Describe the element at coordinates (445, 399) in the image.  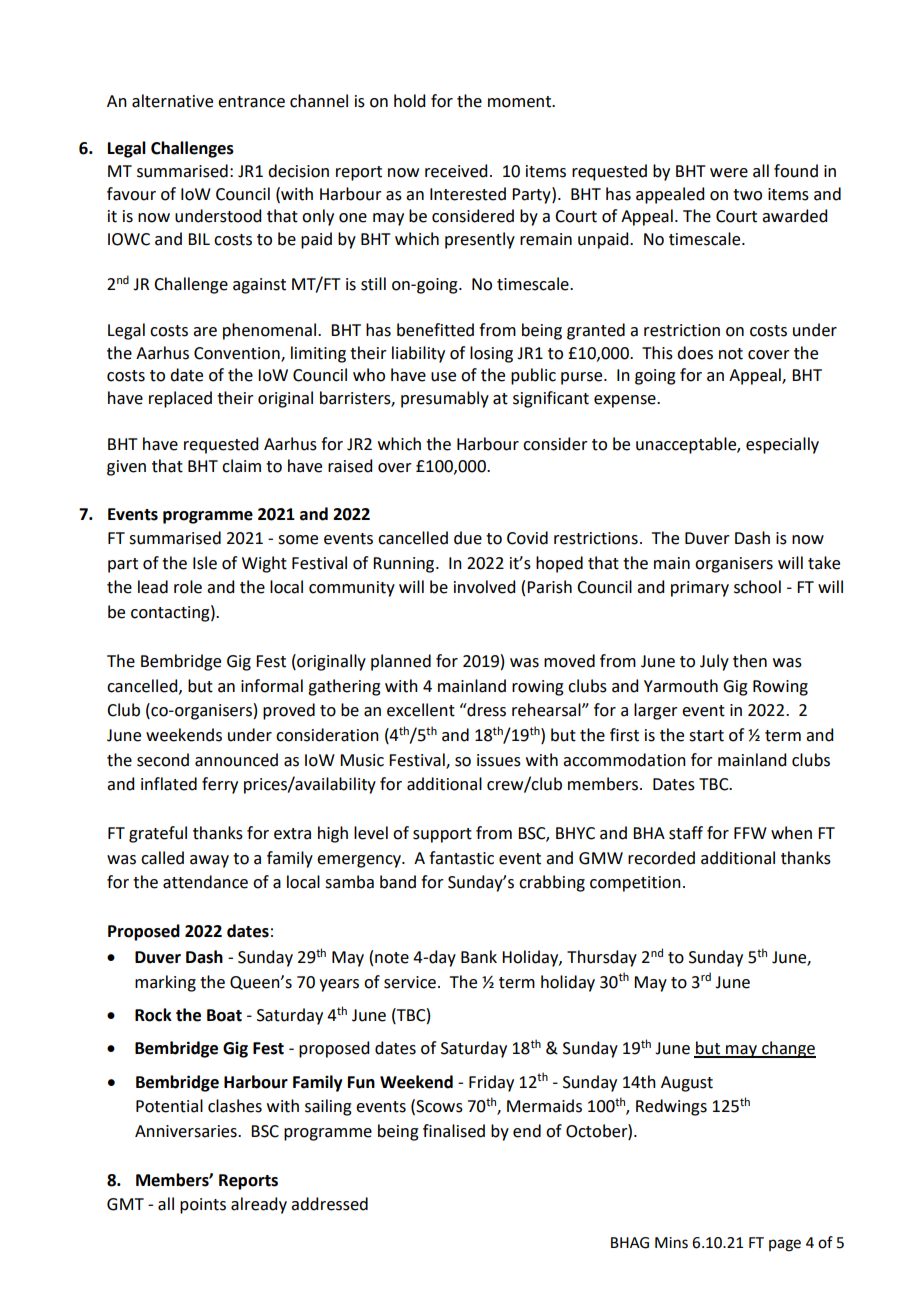
I see `presumably` at that location.
